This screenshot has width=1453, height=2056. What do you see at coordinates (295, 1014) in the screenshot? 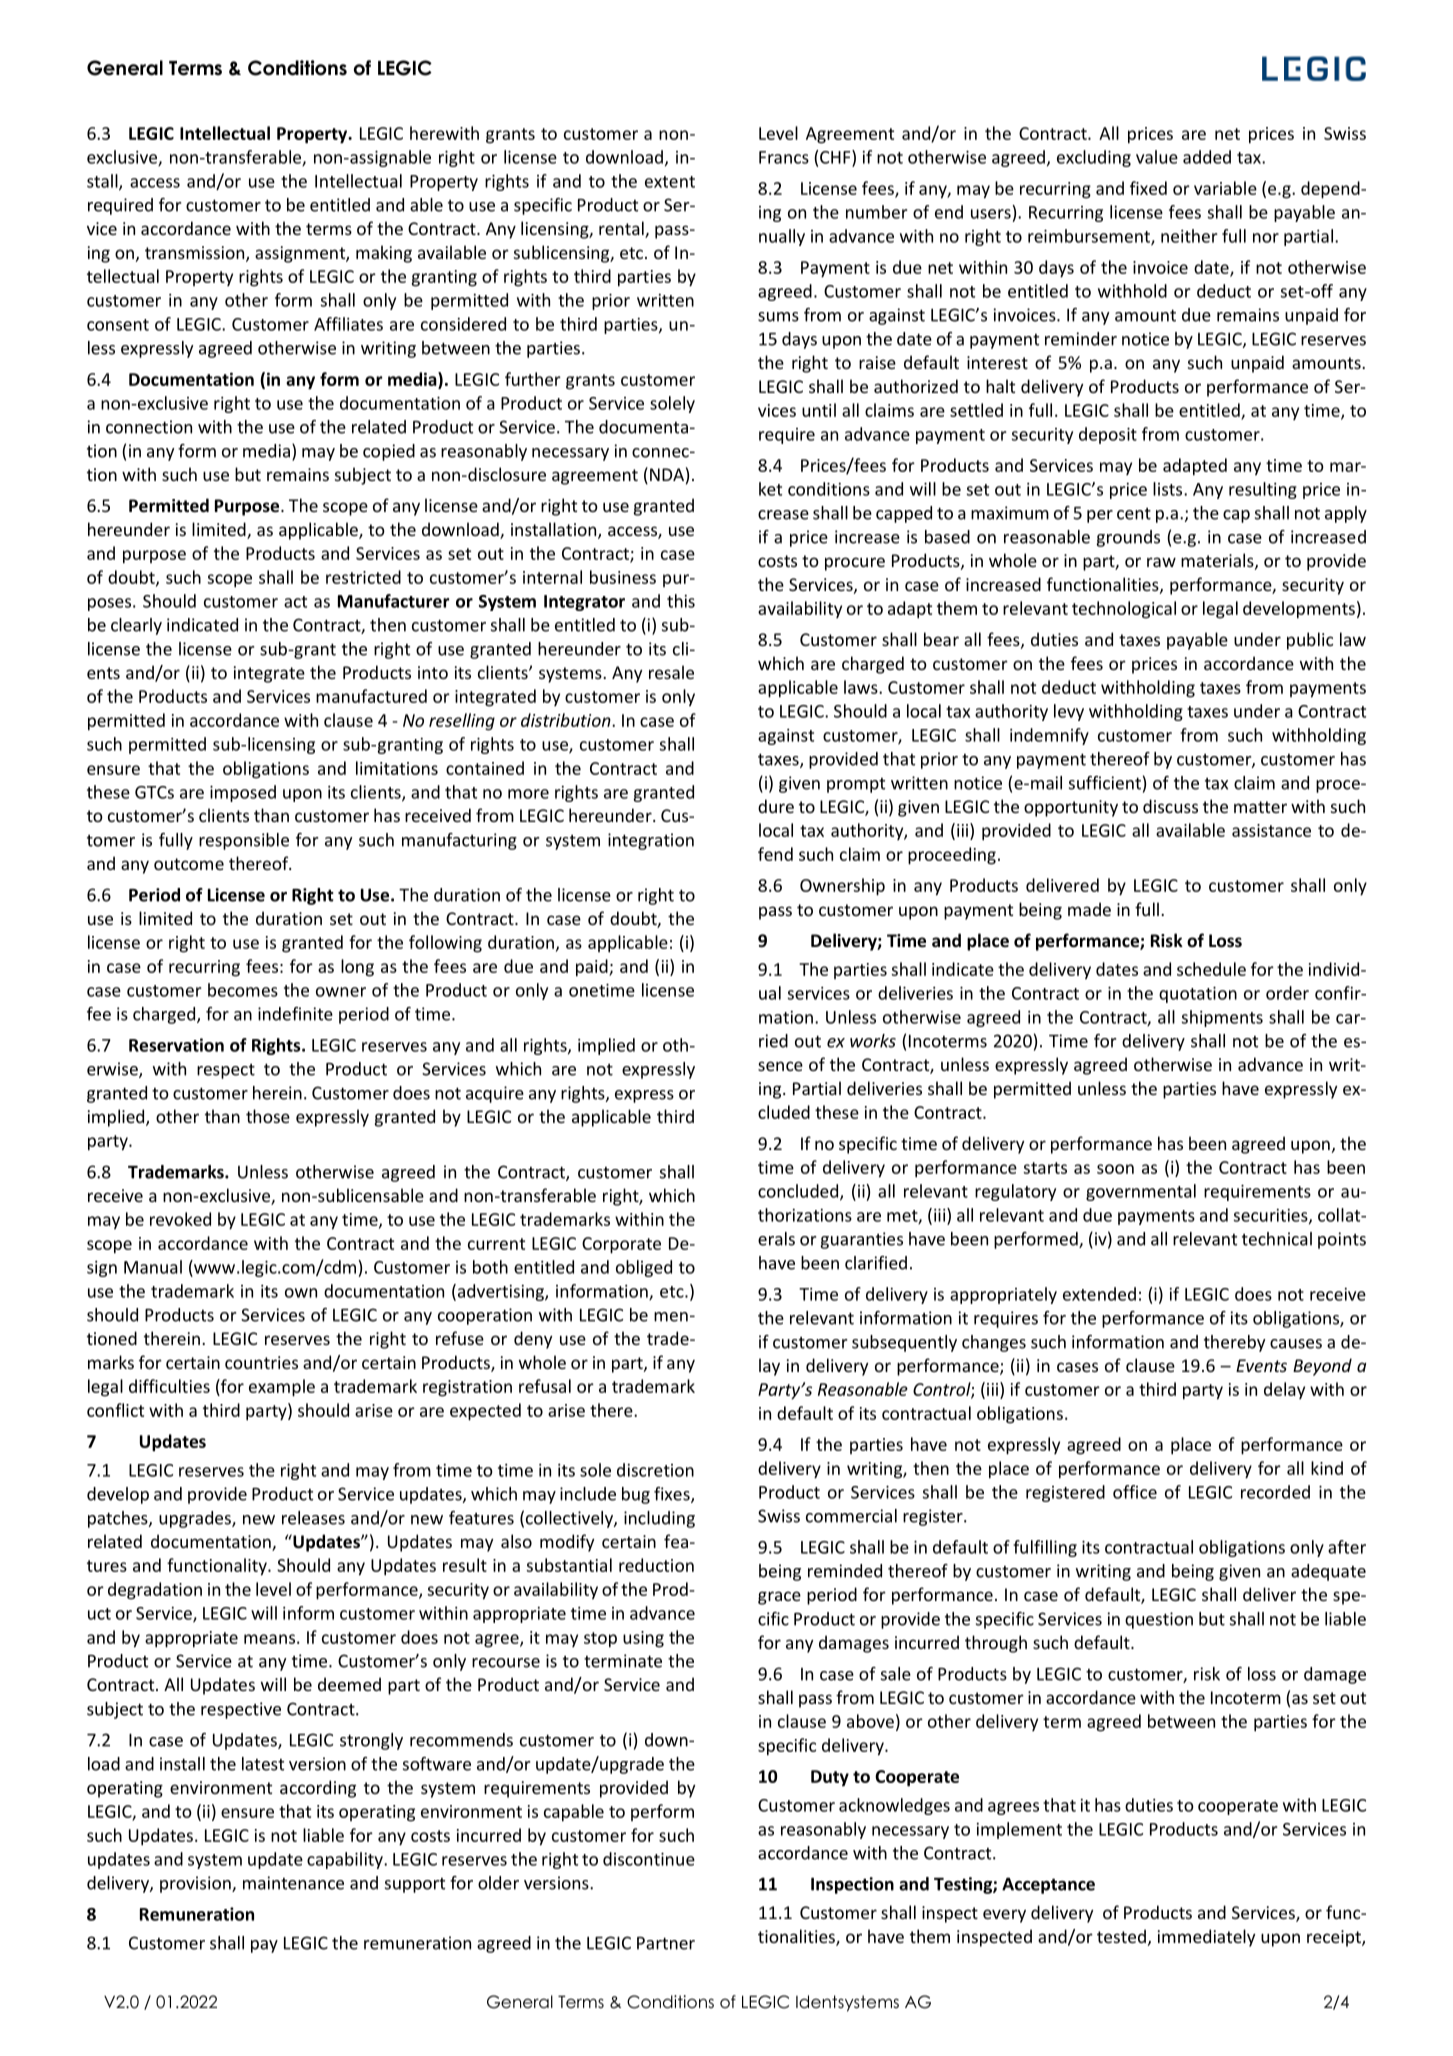
I see `indefinite` at bounding box center [295, 1014].
